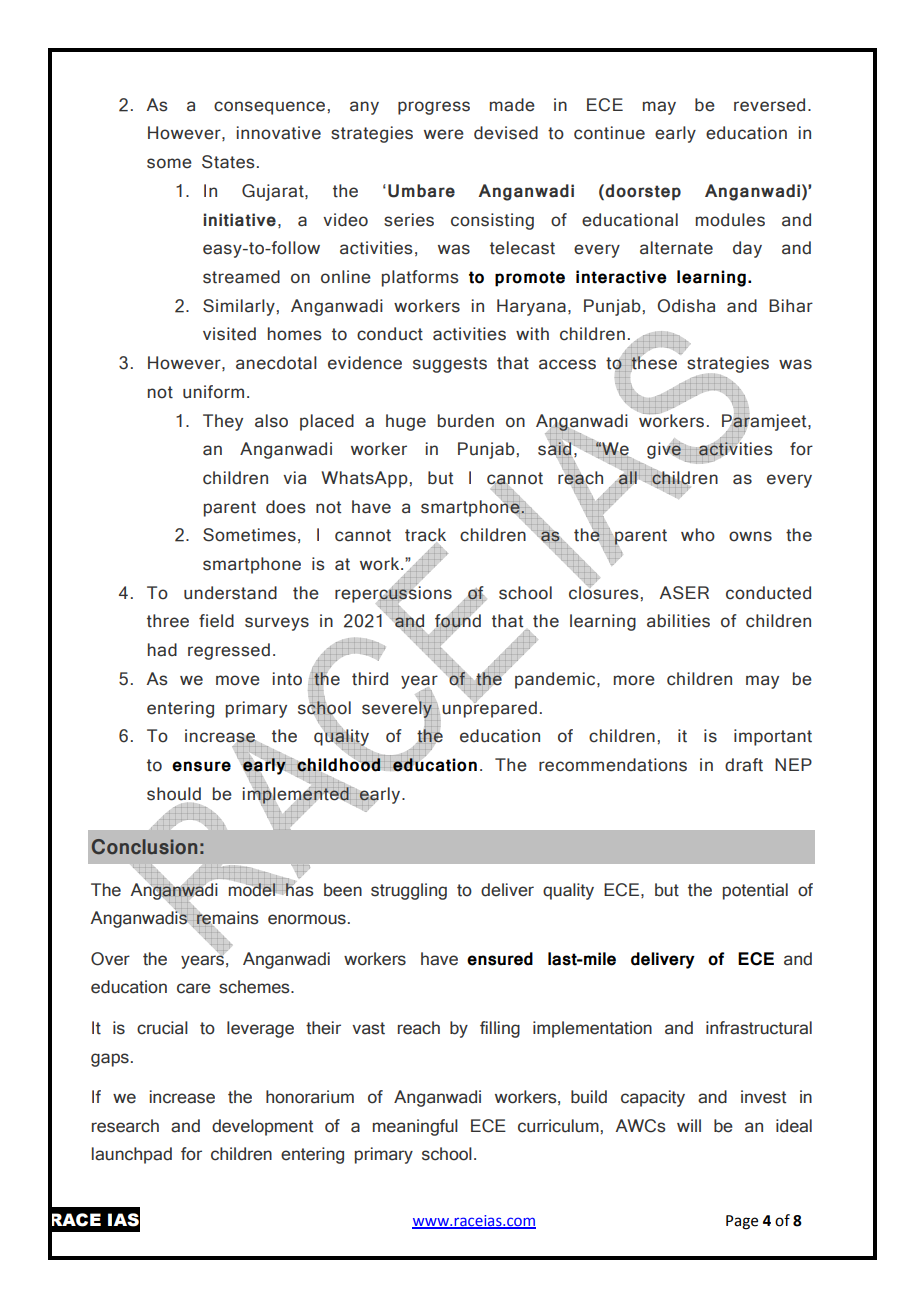  Describe the element at coordinates (162, 650) in the screenshot. I see `had` at that location.
